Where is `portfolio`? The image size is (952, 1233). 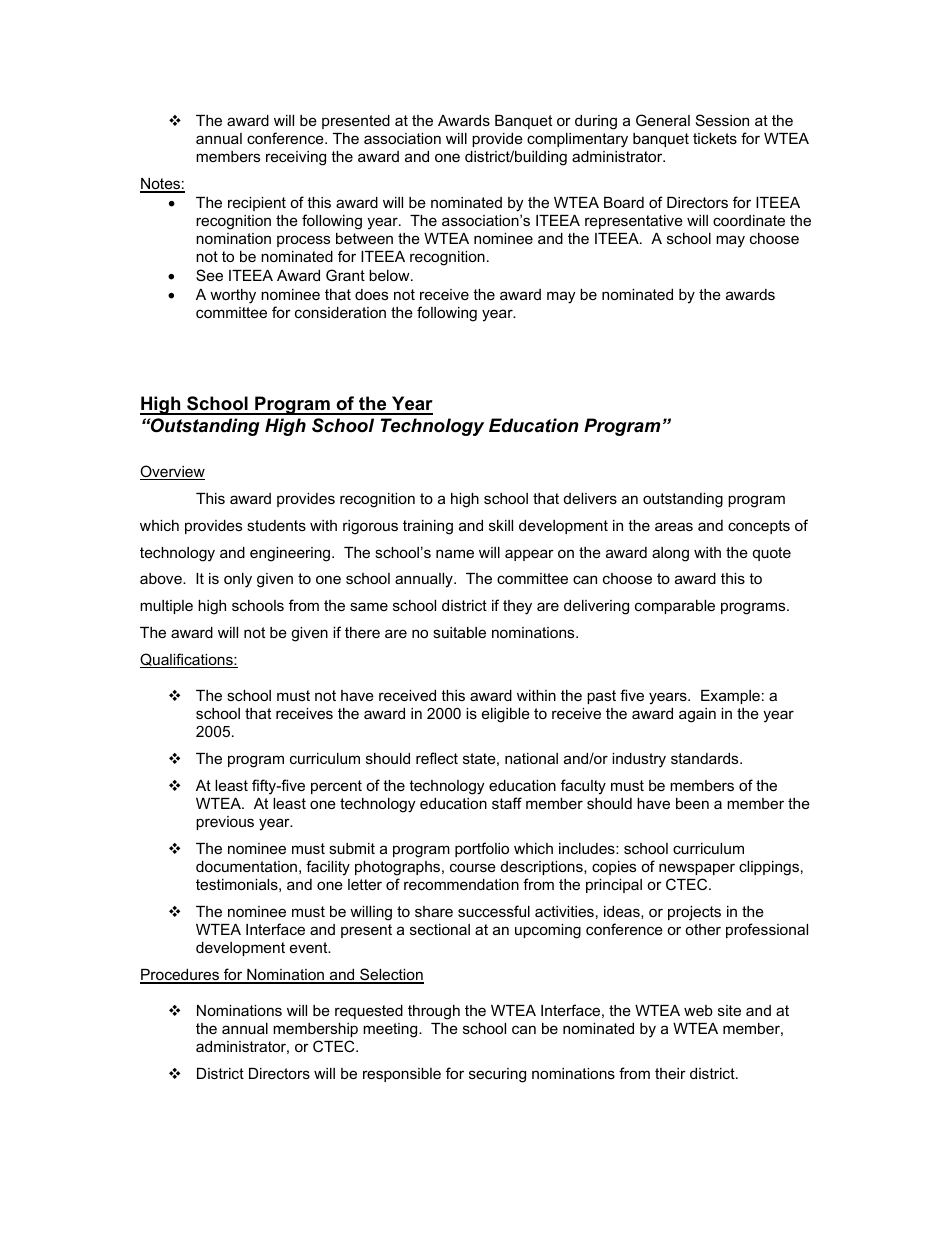 portfolio is located at coordinates (482, 849).
